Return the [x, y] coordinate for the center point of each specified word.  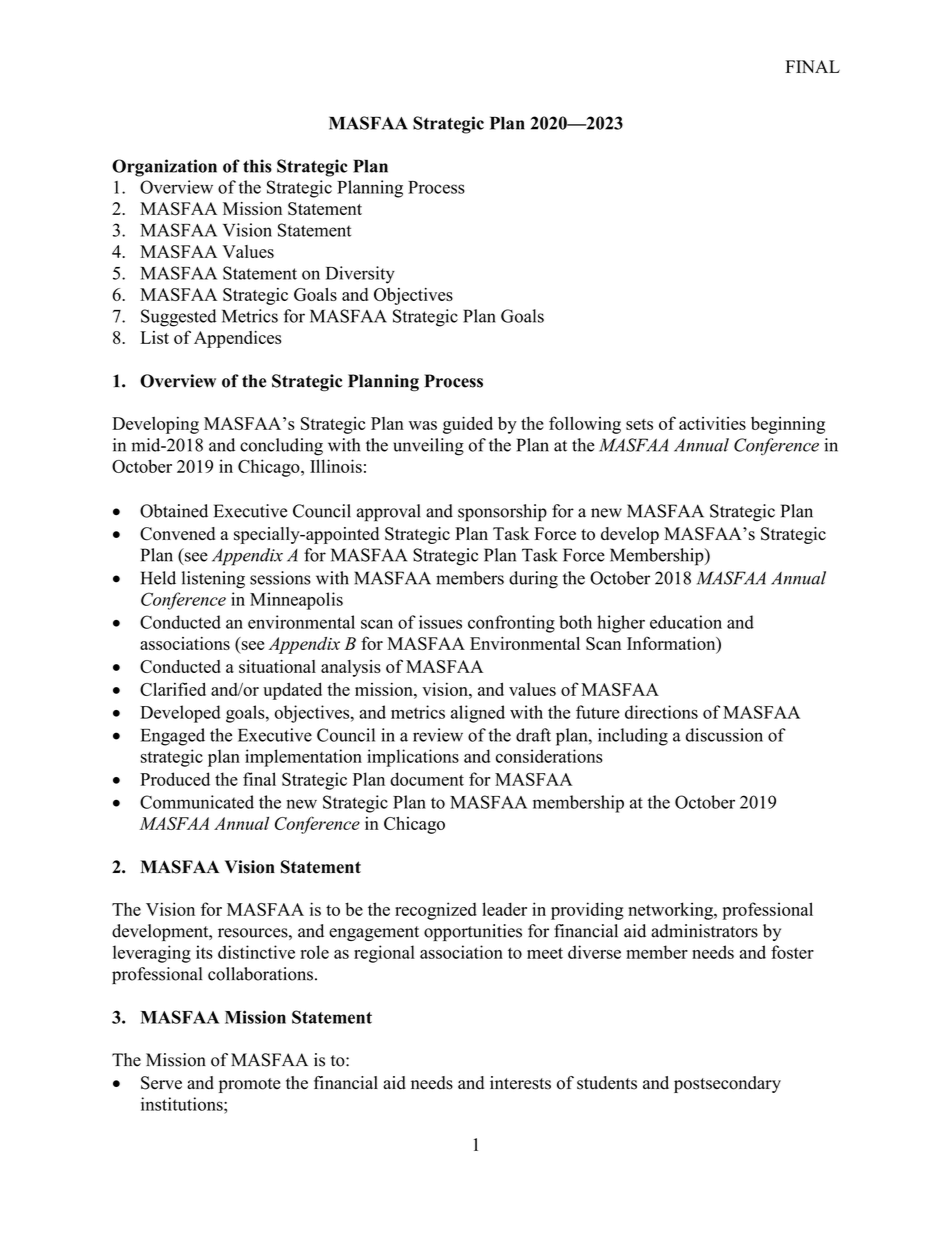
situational [277, 666]
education [686, 622]
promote [250, 1085]
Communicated [197, 802]
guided [468, 425]
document [427, 779]
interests [520, 1083]
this [257, 166]
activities [712, 423]
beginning [788, 425]
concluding [281, 447]
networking [671, 911]
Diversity [360, 275]
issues [440, 622]
